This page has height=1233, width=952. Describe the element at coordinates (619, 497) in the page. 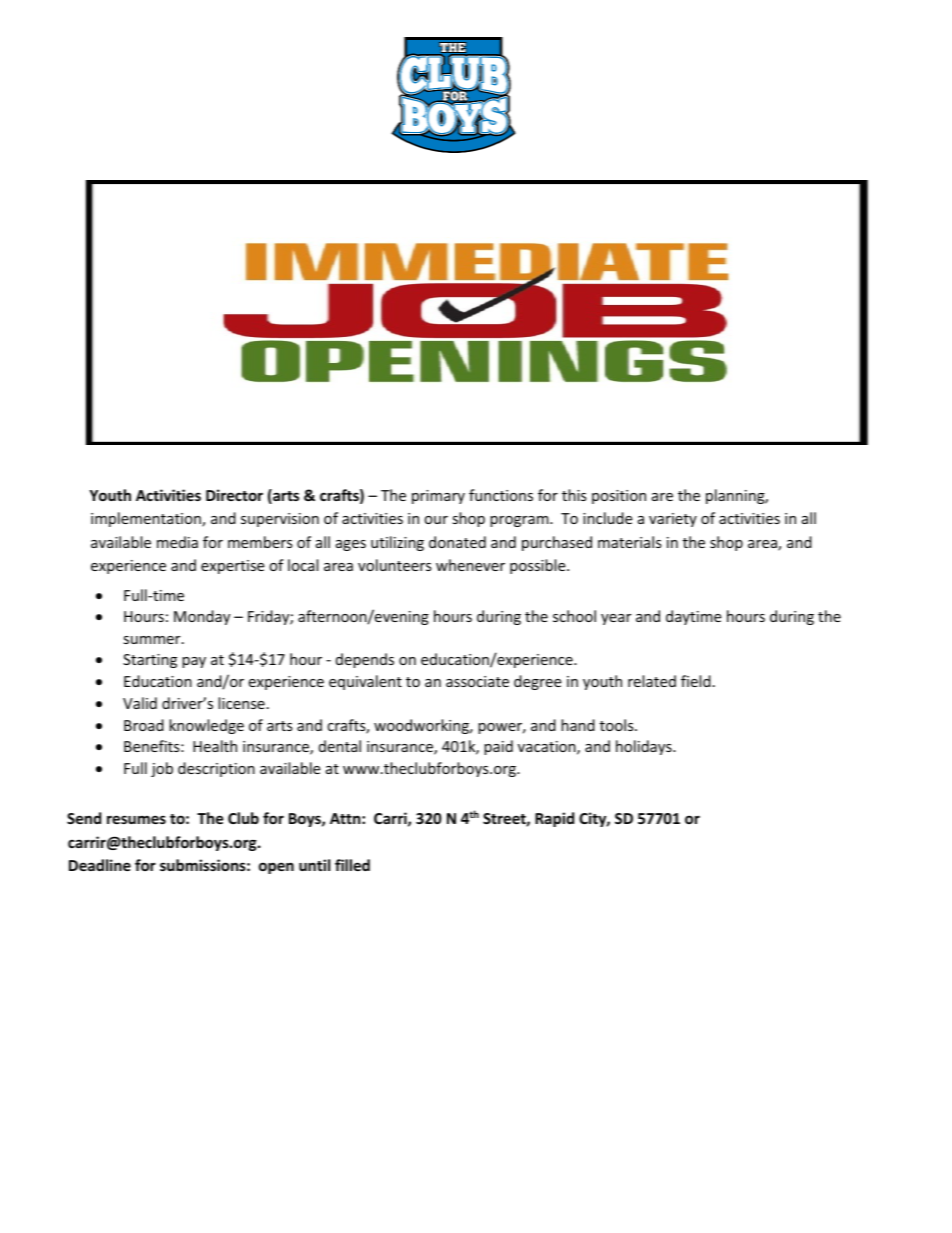

I see `position` at that location.
